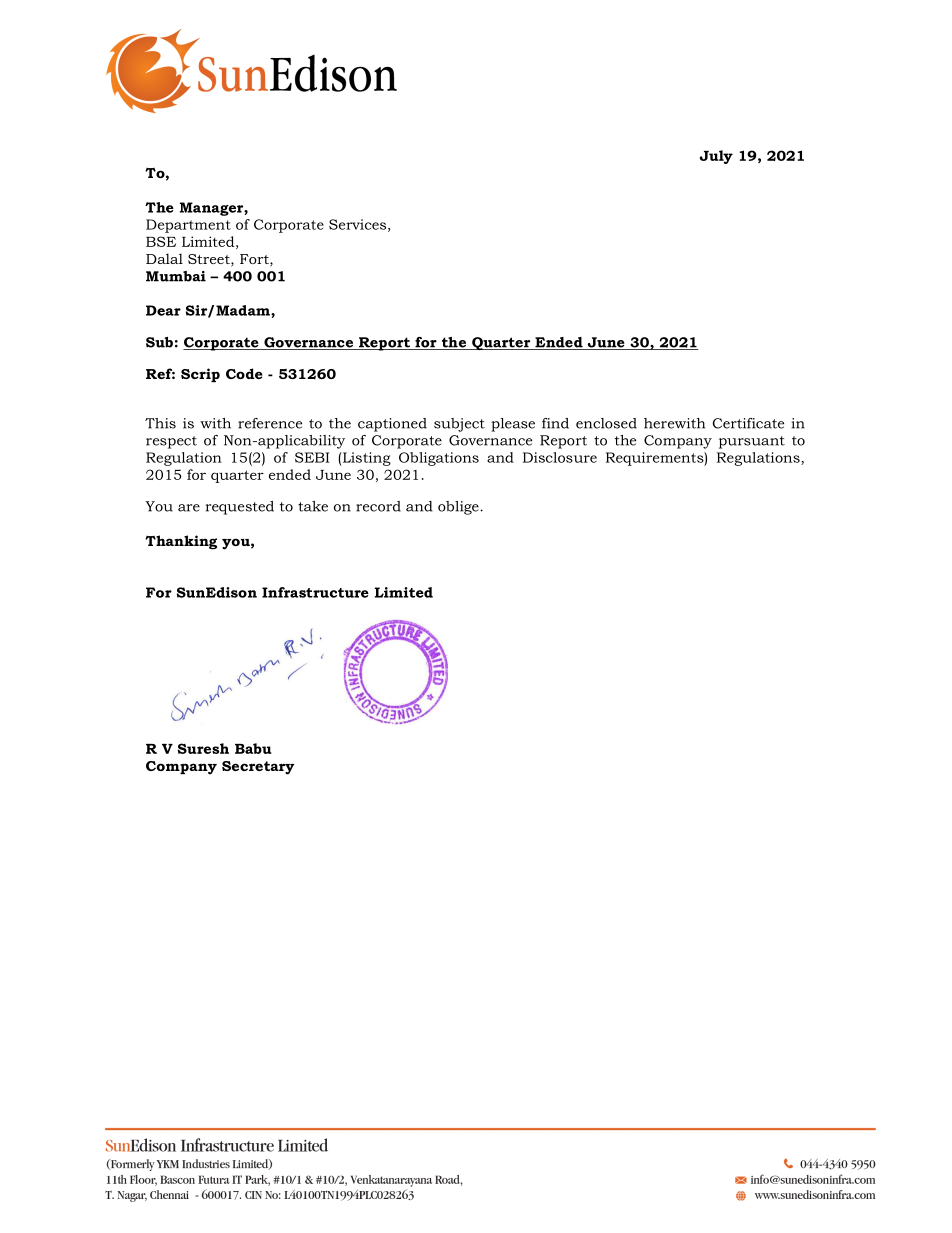 The width and height of the document is (952, 1233). I want to click on Babu, so click(253, 748).
